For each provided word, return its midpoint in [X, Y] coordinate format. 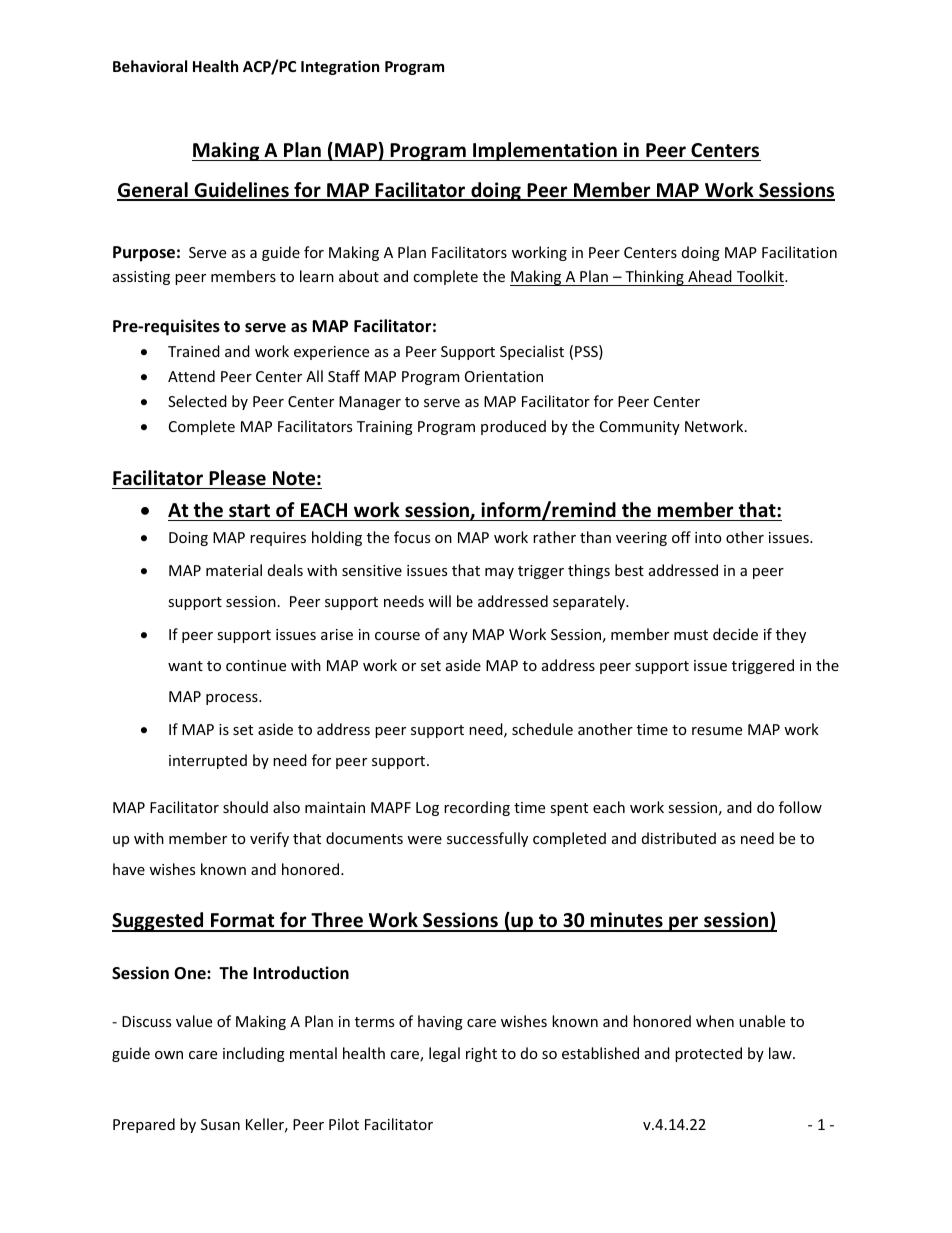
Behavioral [150, 66]
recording [477, 808]
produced [513, 427]
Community [640, 428]
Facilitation [799, 252]
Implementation [545, 151]
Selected [197, 401]
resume [717, 731]
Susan [220, 1124]
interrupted [208, 761]
